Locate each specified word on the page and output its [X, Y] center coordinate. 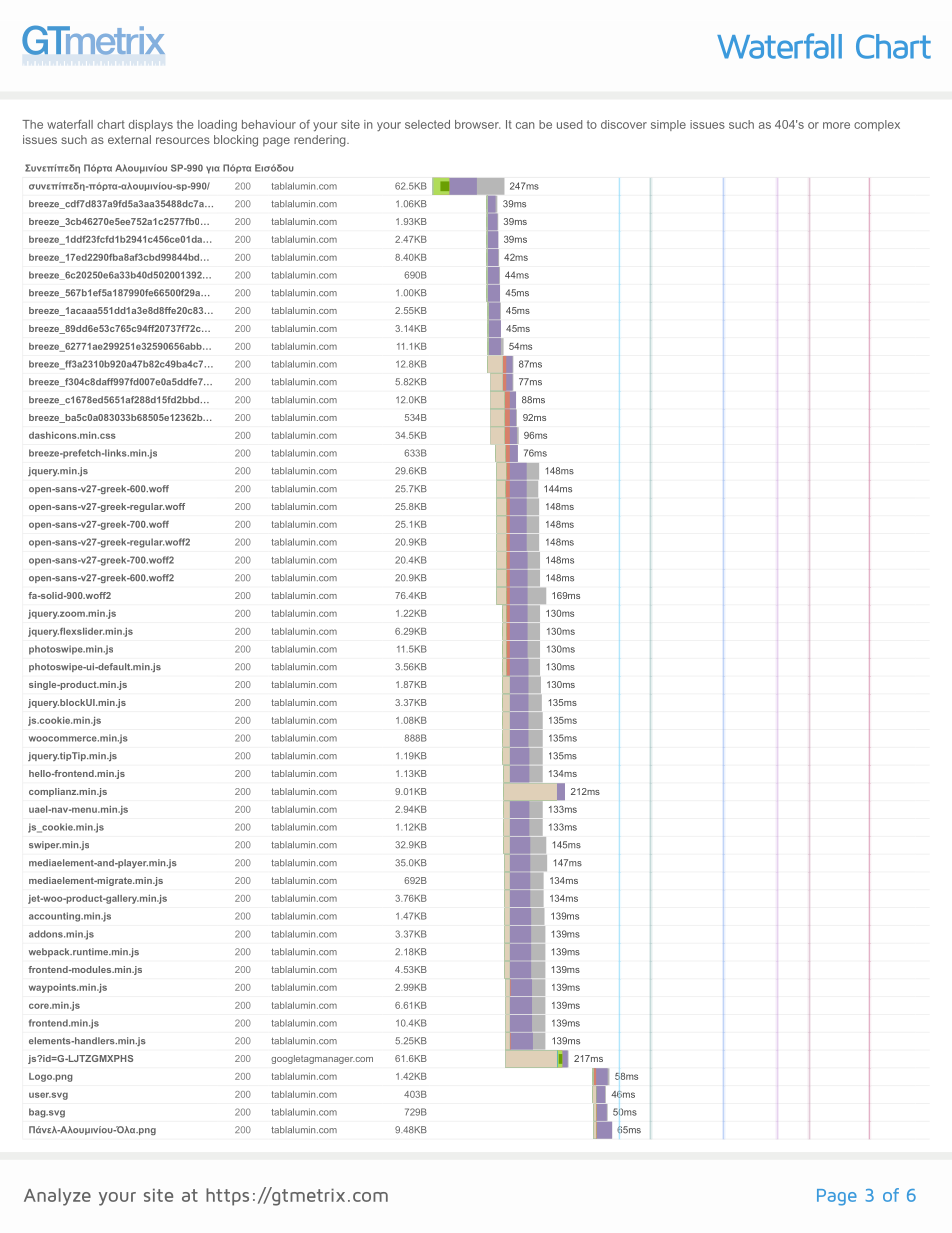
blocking [236, 141]
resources [183, 140]
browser [477, 124]
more [836, 125]
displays [151, 125]
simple [668, 125]
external [129, 139]
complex [877, 125]
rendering [321, 141]
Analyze [57, 1197]
